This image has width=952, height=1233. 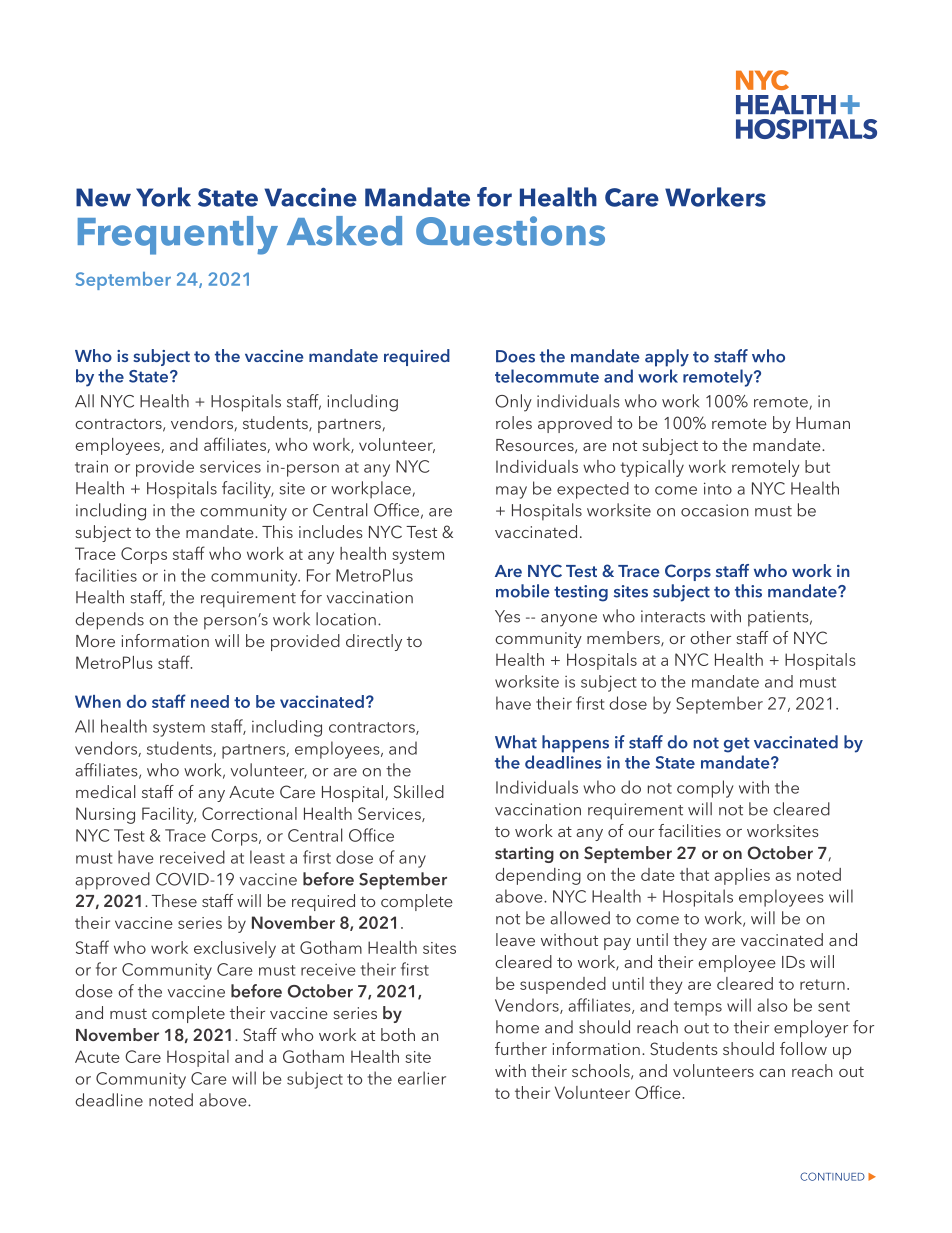 I want to click on applies, so click(x=742, y=876).
